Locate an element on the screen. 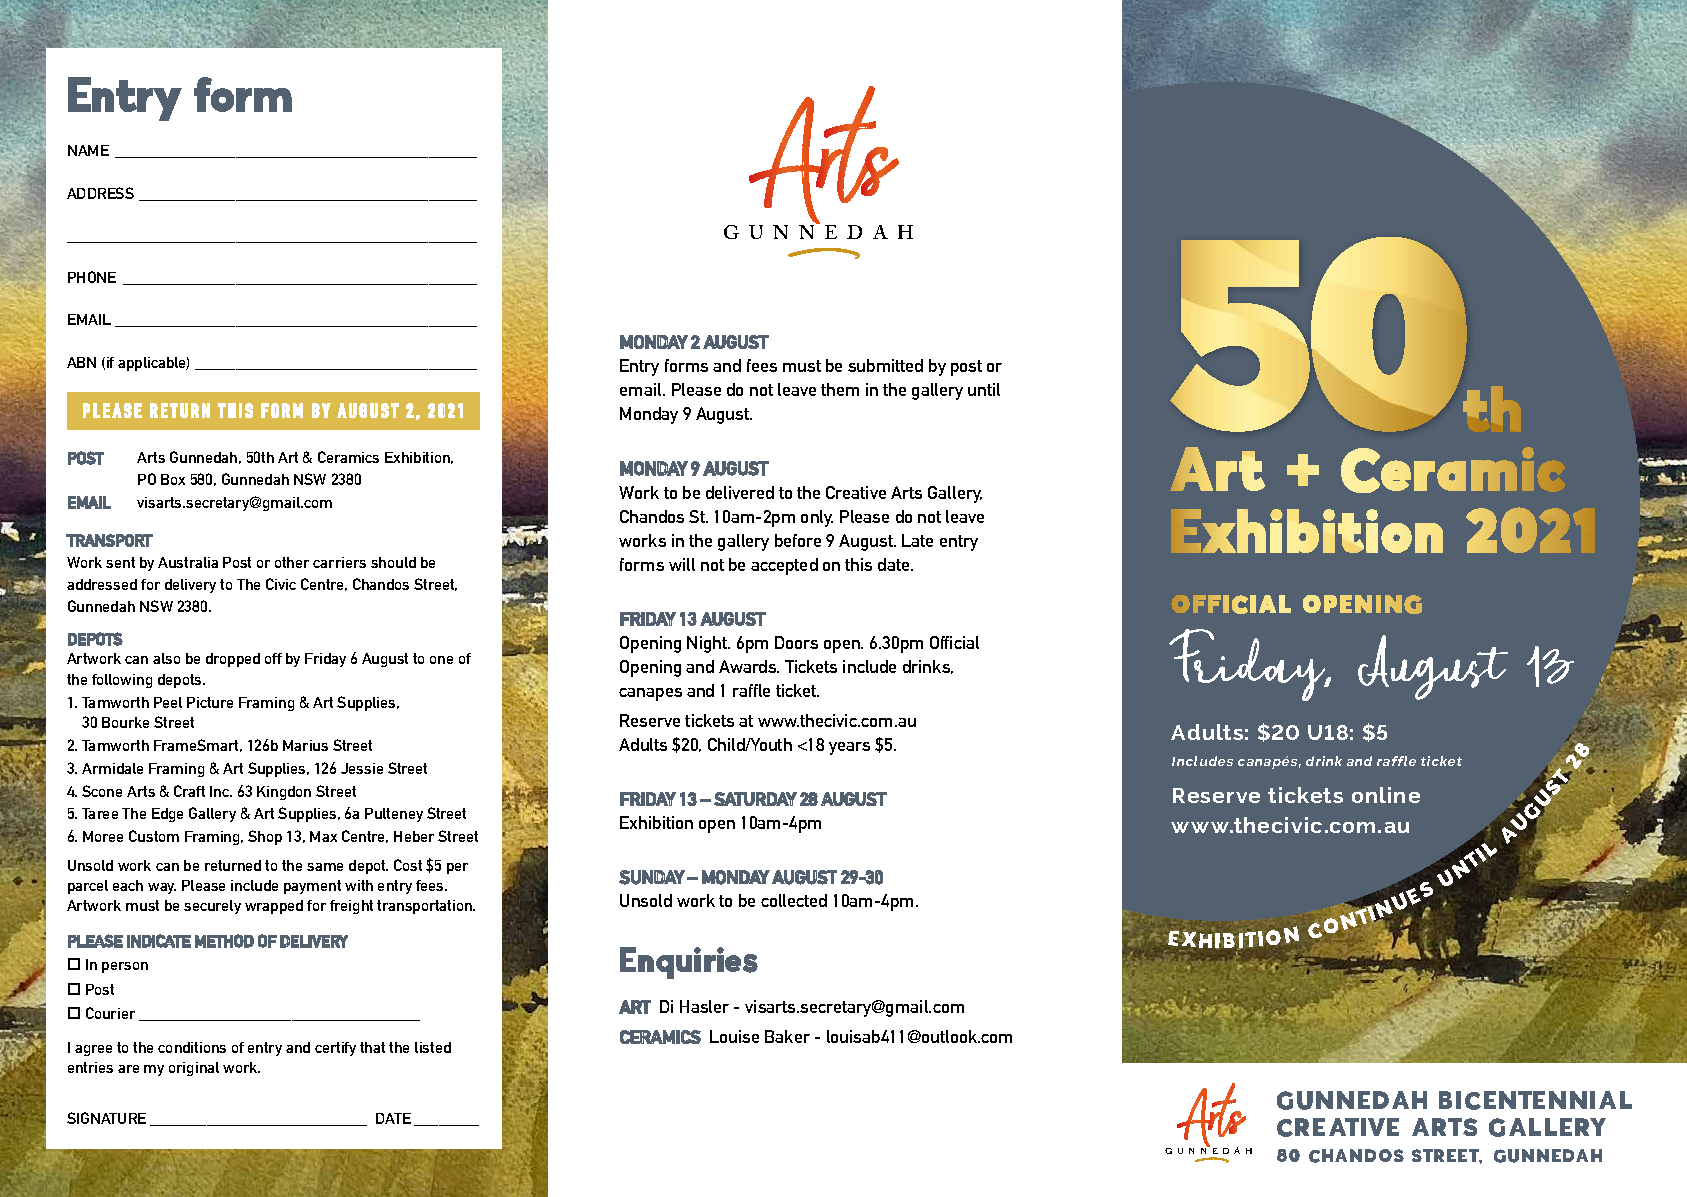  Louise is located at coordinates (734, 1036).
